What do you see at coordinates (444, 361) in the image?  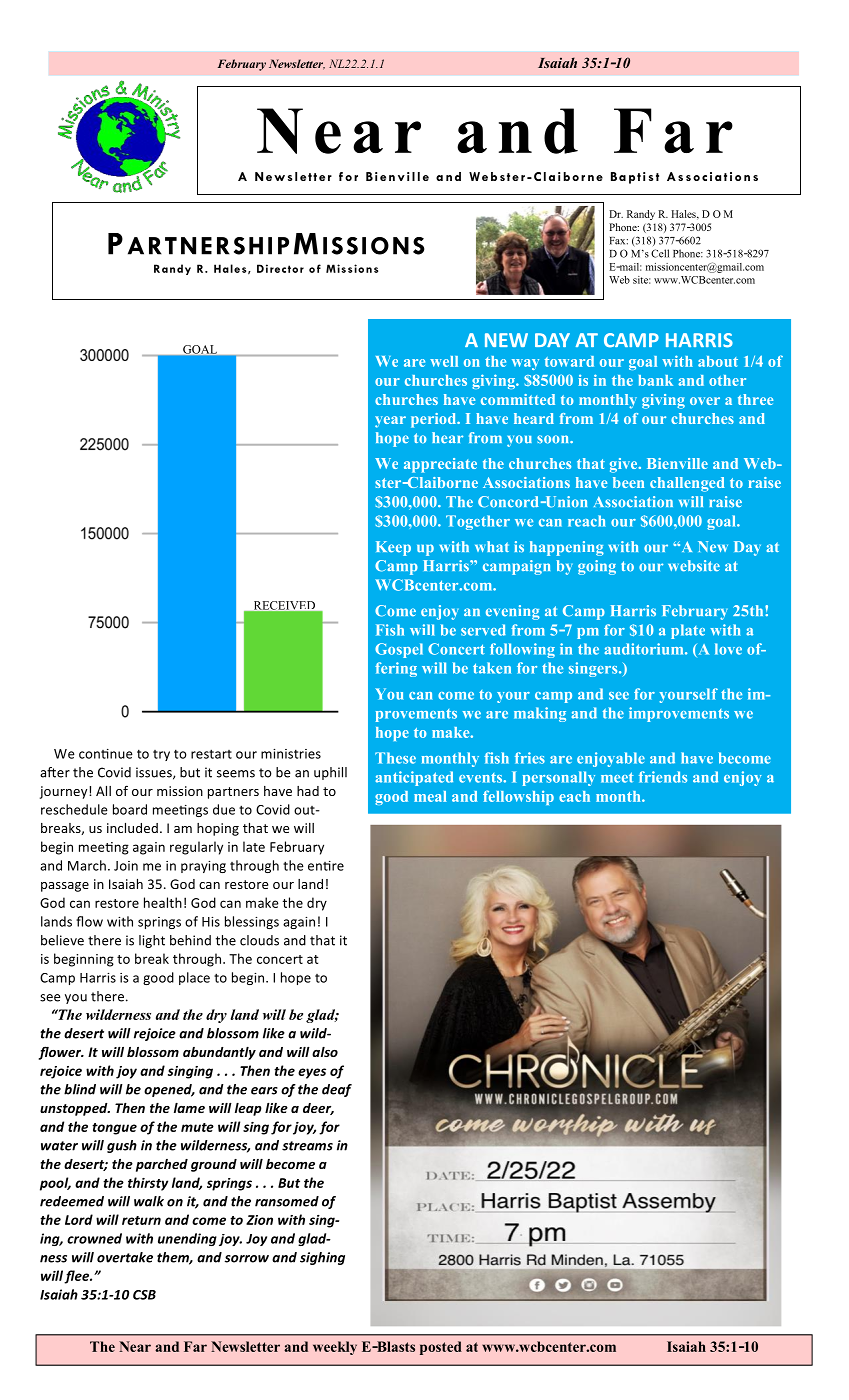 I see `well` at bounding box center [444, 361].
